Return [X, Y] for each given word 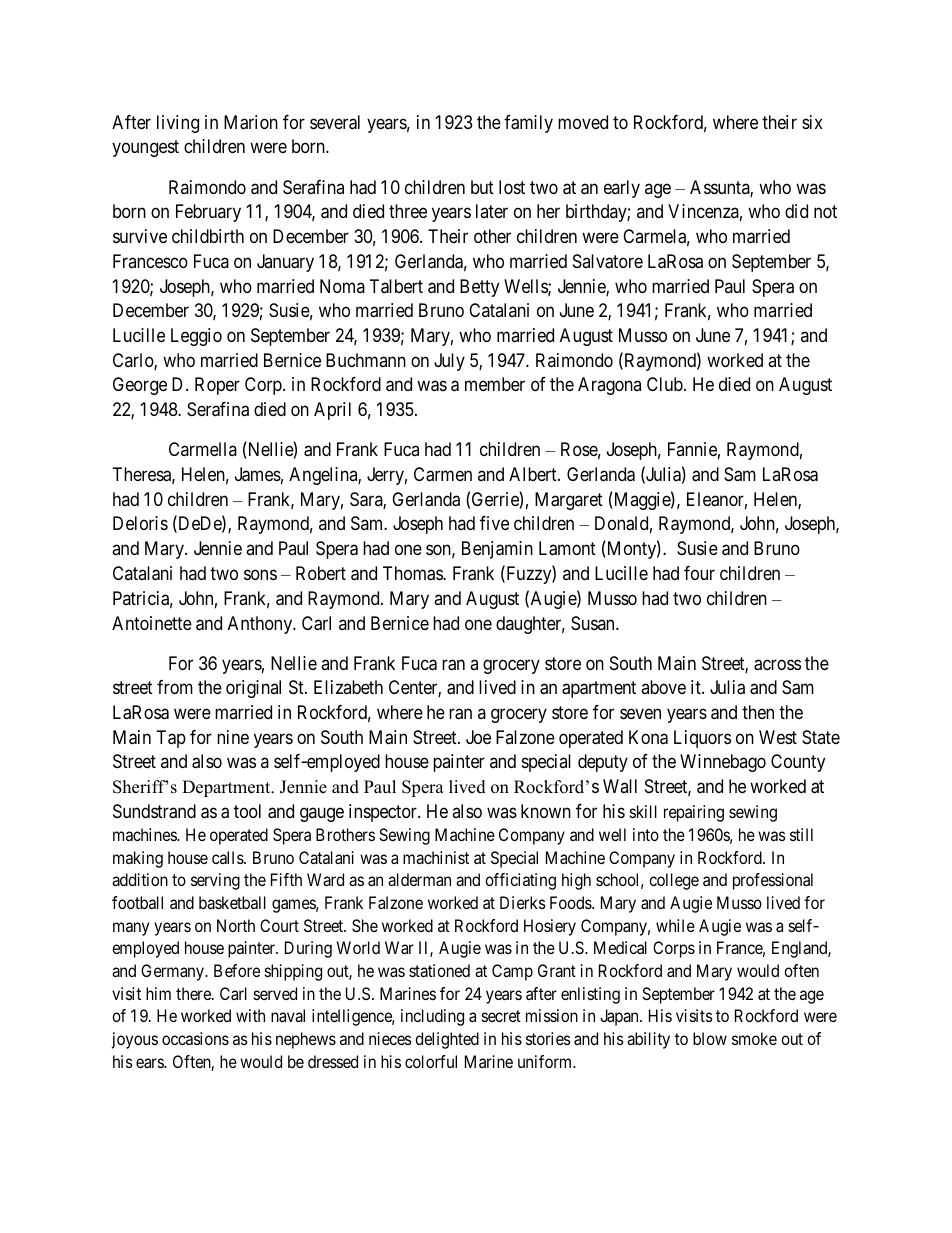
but [482, 187]
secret [501, 1016]
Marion [251, 122]
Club [666, 384]
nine [233, 737]
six [812, 122]
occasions [195, 1038]
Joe [478, 737]
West [778, 737]
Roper [217, 386]
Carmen [443, 474]
